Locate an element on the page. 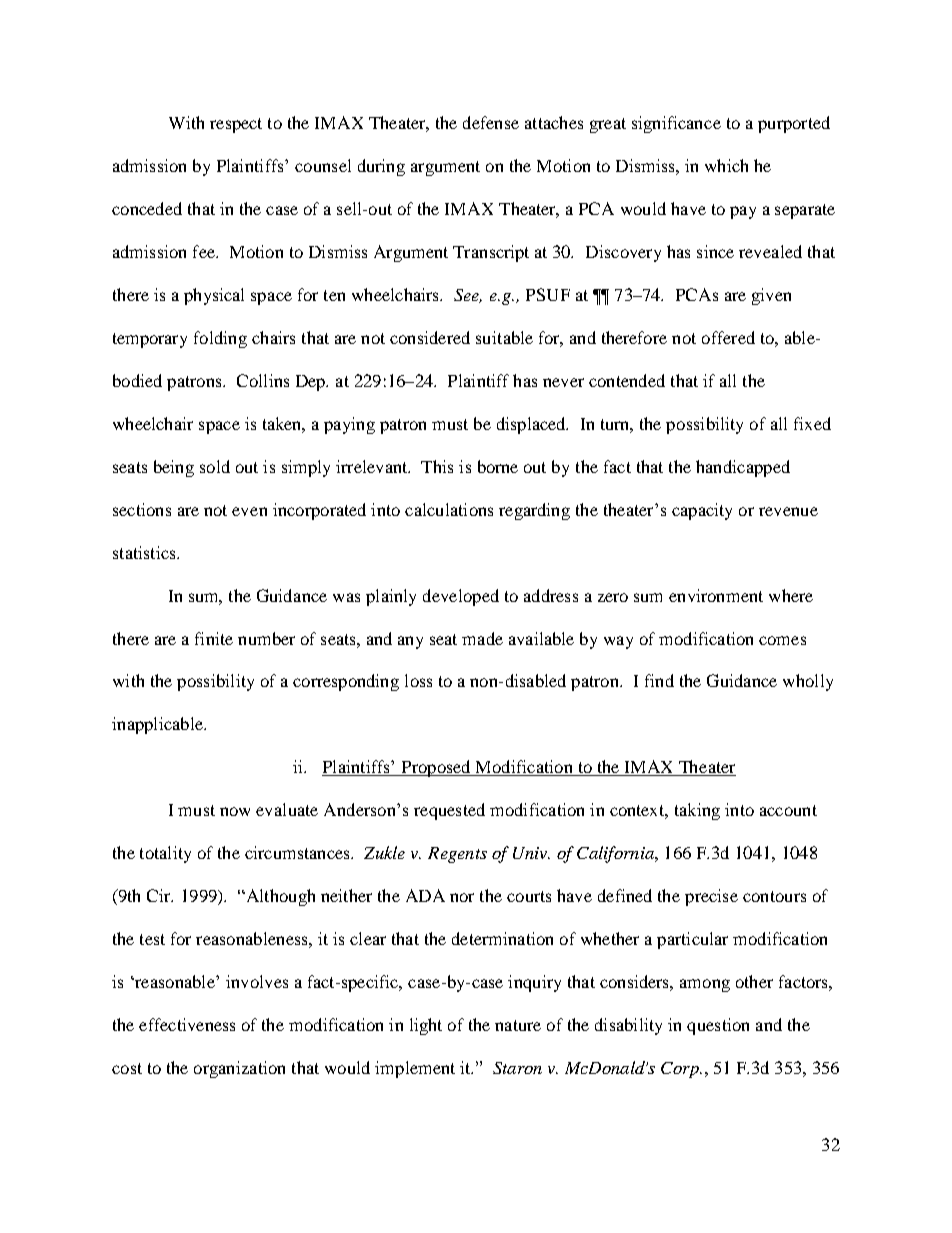 This page has height=1233, width=952. light is located at coordinates (426, 1026).
